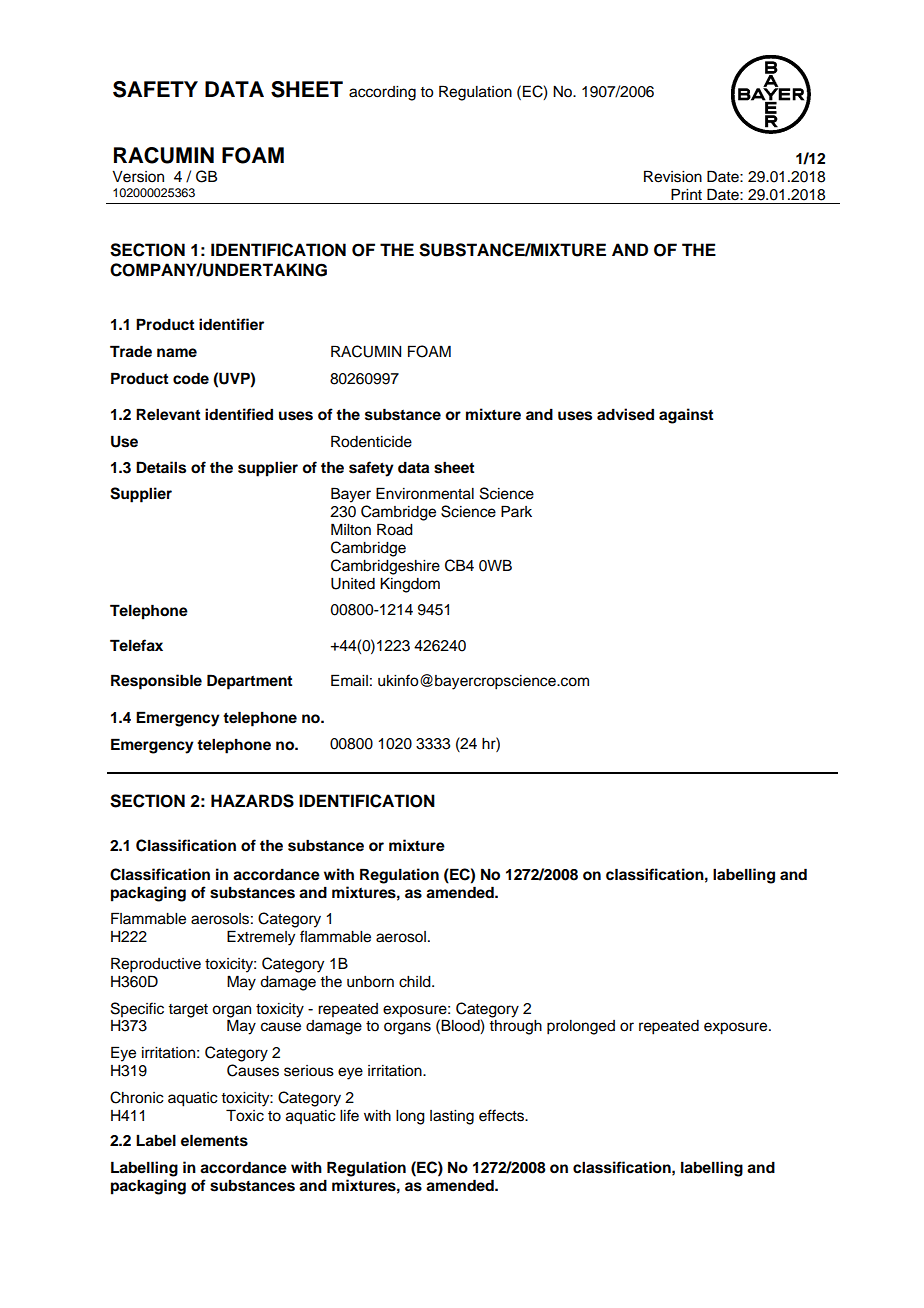  Describe the element at coordinates (515, 1027) in the document. I see `through` at that location.
